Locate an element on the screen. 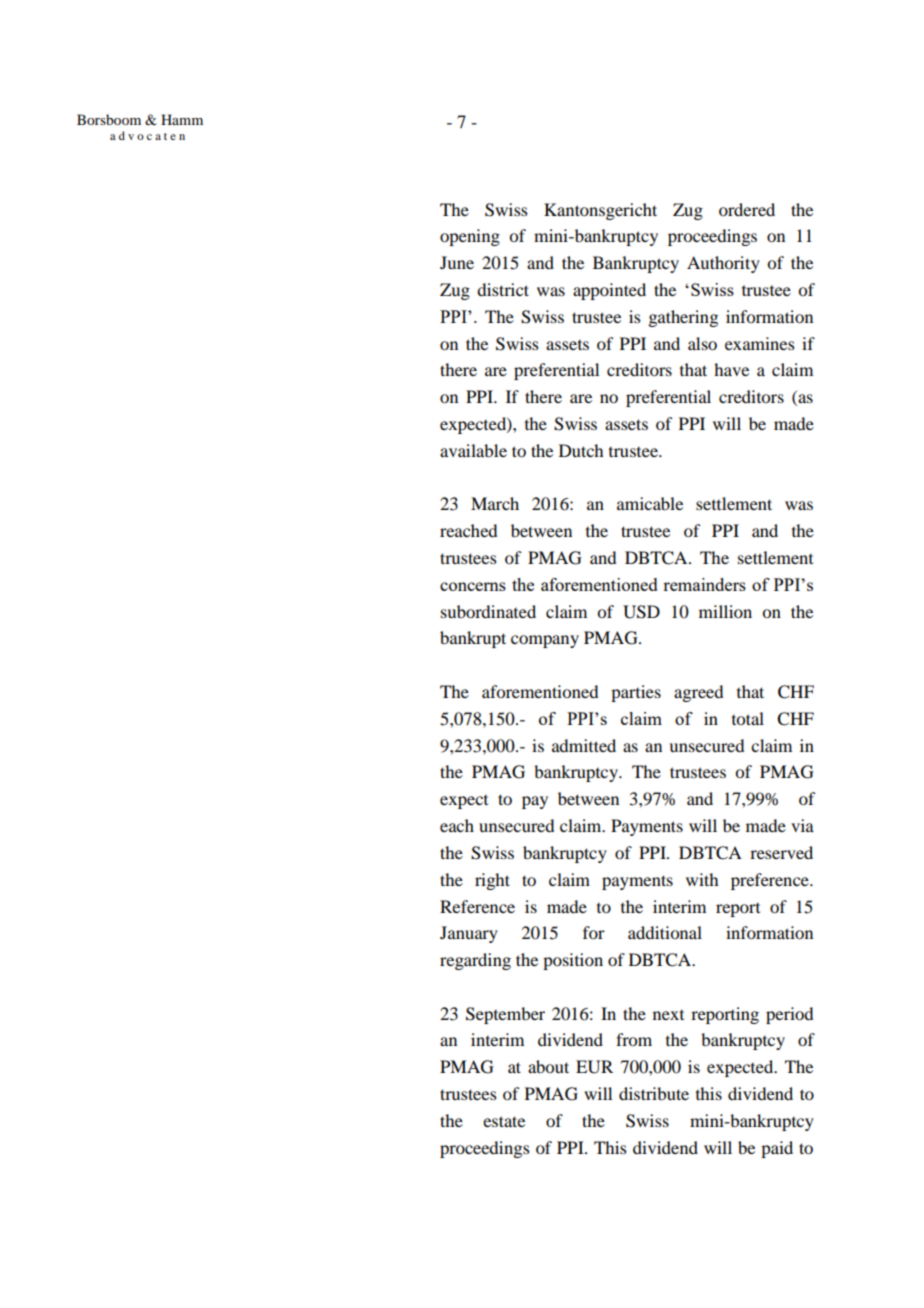  paid is located at coordinates (777, 1149).
